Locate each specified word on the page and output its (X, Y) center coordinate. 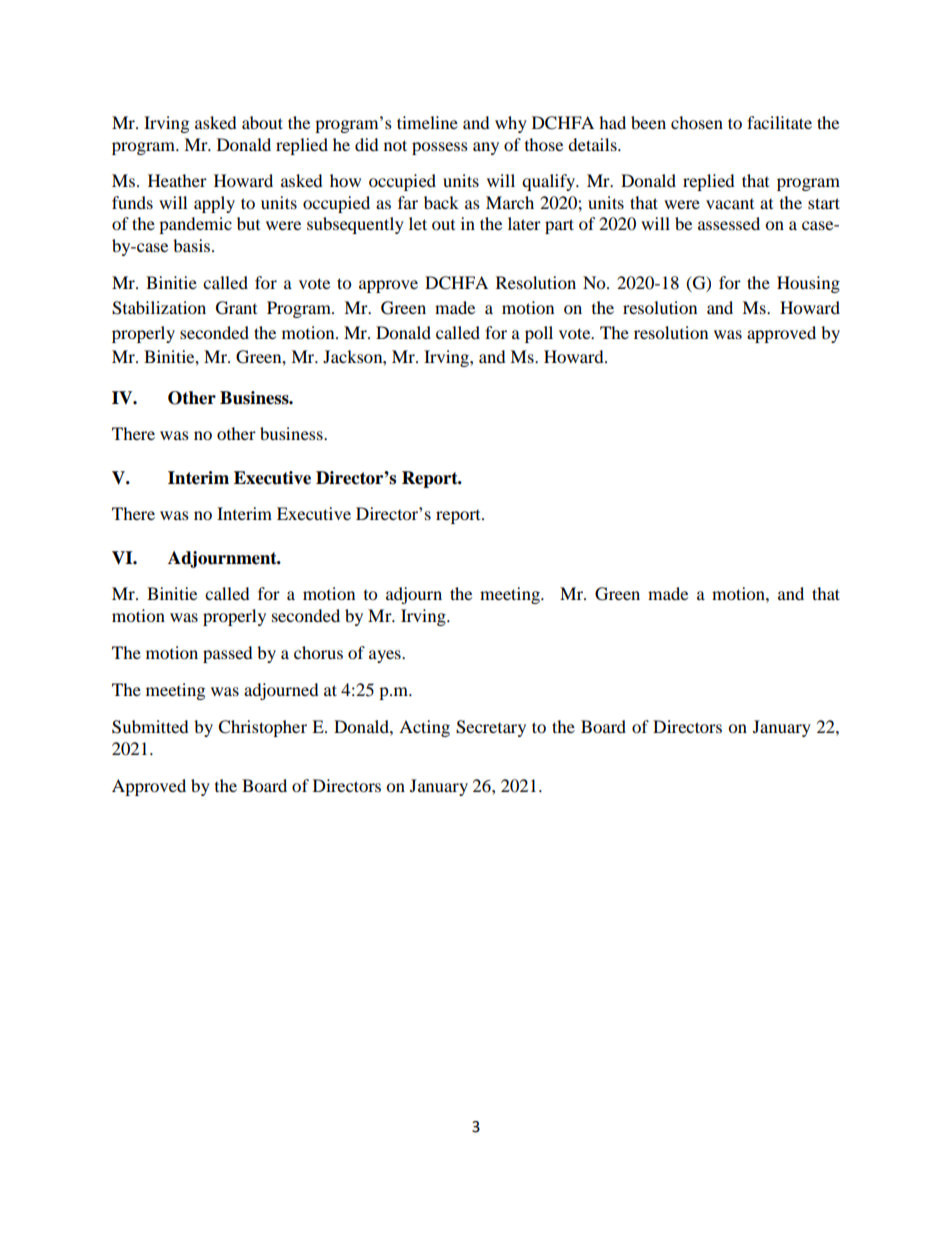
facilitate (779, 122)
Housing (808, 284)
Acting (424, 728)
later (524, 223)
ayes (386, 656)
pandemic (195, 225)
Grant (236, 308)
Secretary (491, 728)
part (559, 226)
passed (228, 654)
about (262, 122)
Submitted (150, 727)
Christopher (262, 728)
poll (539, 334)
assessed (729, 223)
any (486, 148)
